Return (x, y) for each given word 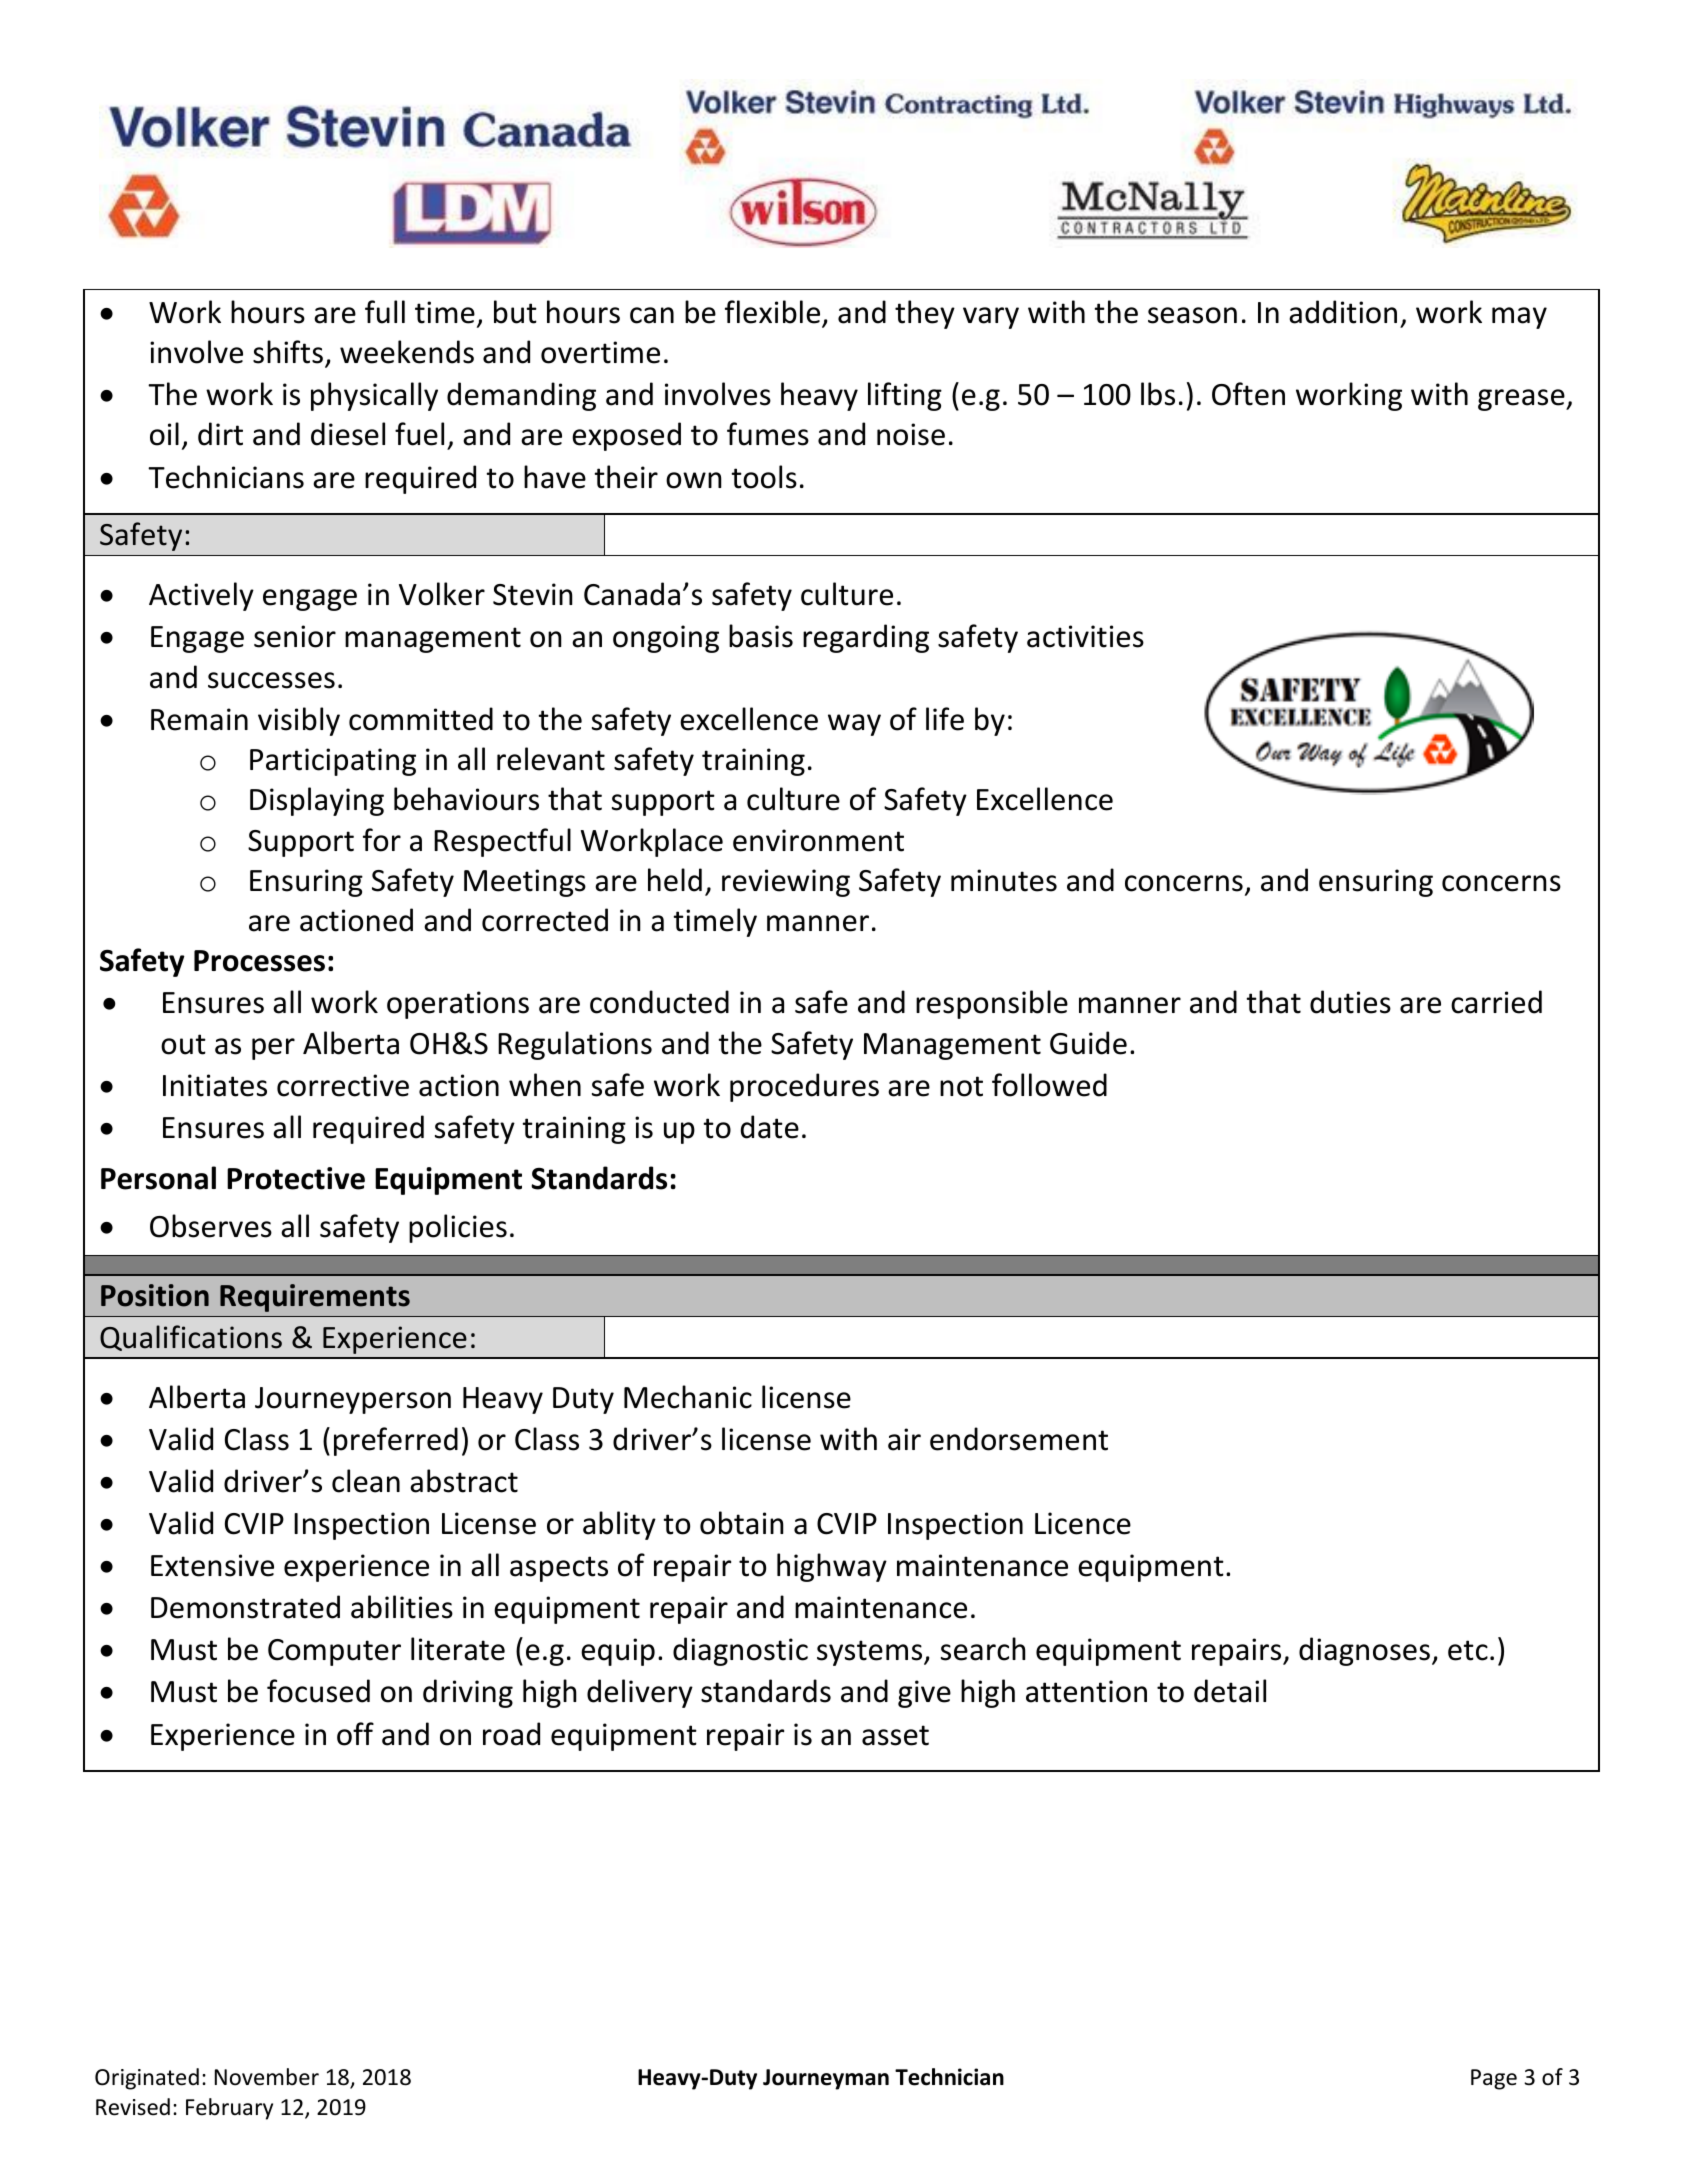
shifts (288, 352)
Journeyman (826, 2079)
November (267, 2077)
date (770, 1127)
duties (1350, 1002)
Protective (296, 1178)
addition (1343, 312)
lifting (905, 396)
